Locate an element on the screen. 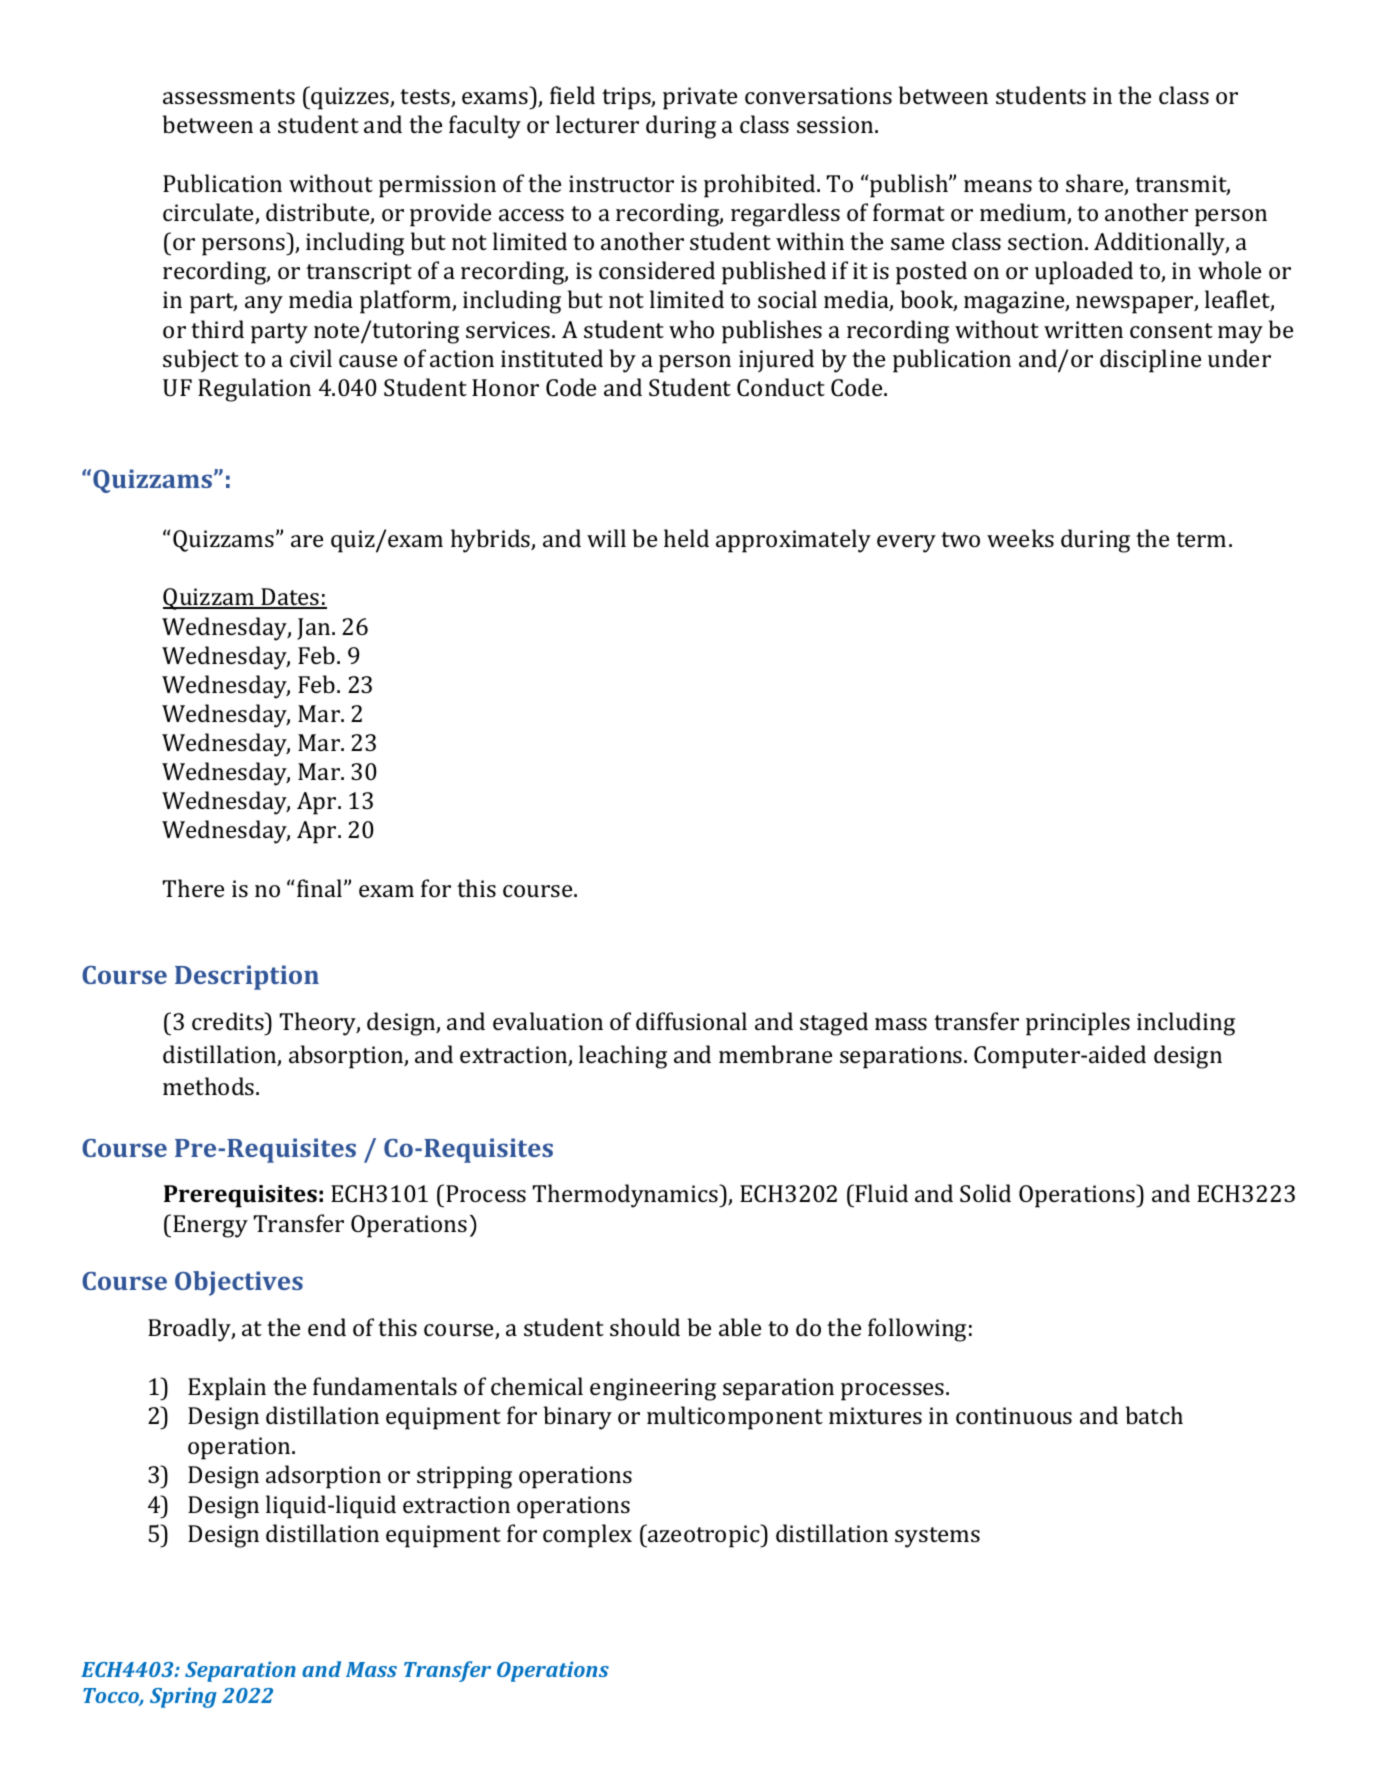  Jan is located at coordinates (315, 629).
